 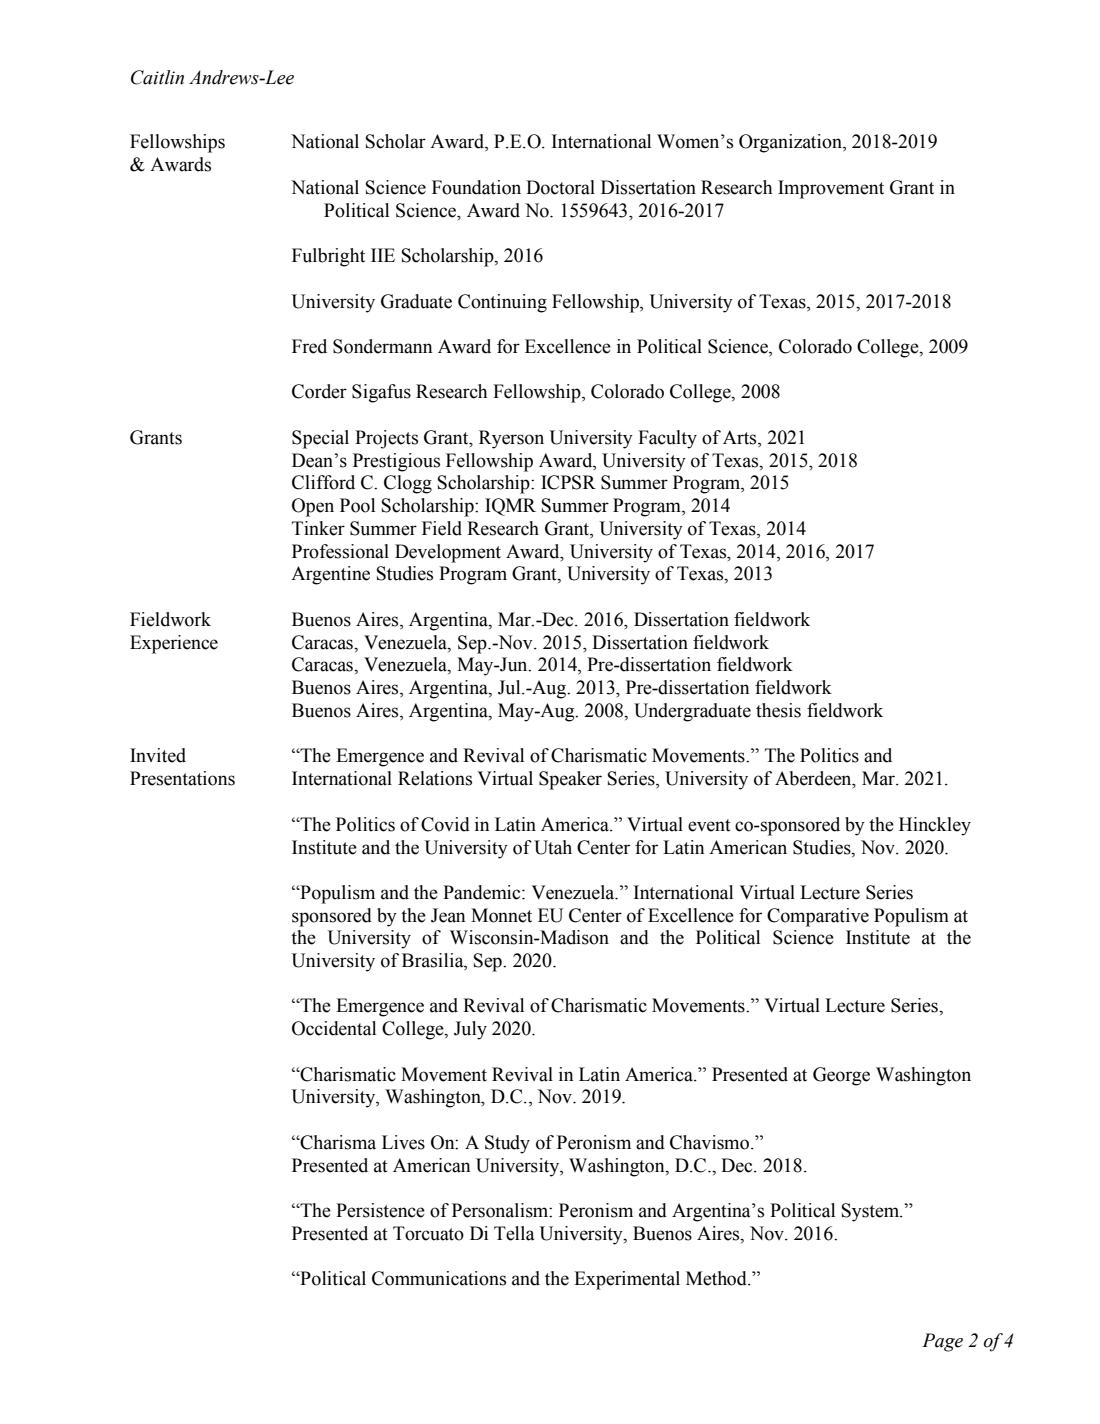 What do you see at coordinates (560, 187) in the page?
I see `Doctoral` at bounding box center [560, 187].
